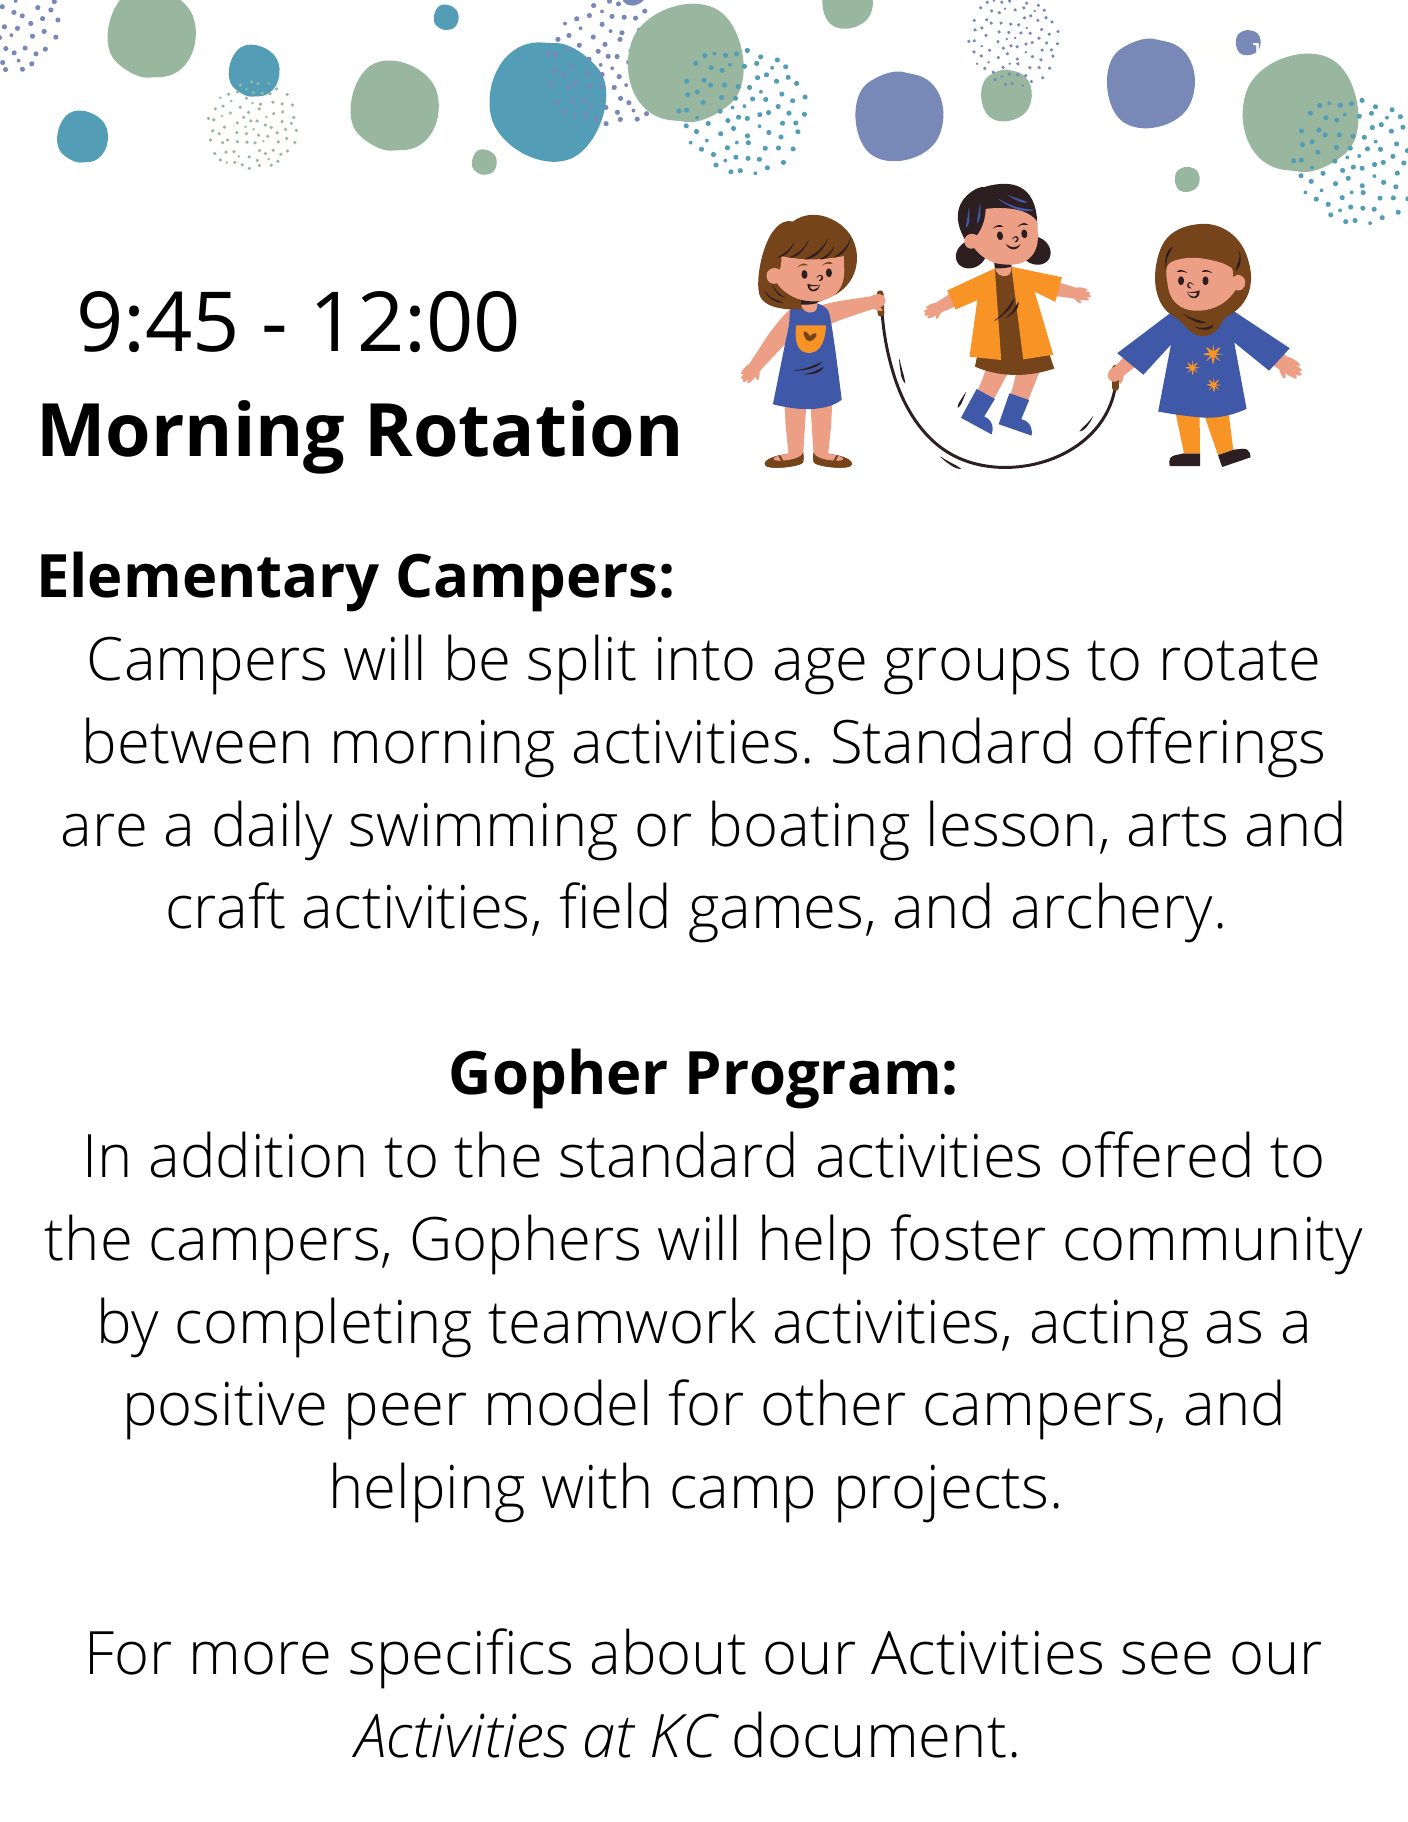 The height and width of the screenshot is (1822, 1408). I want to click on rotate, so click(1240, 660).
